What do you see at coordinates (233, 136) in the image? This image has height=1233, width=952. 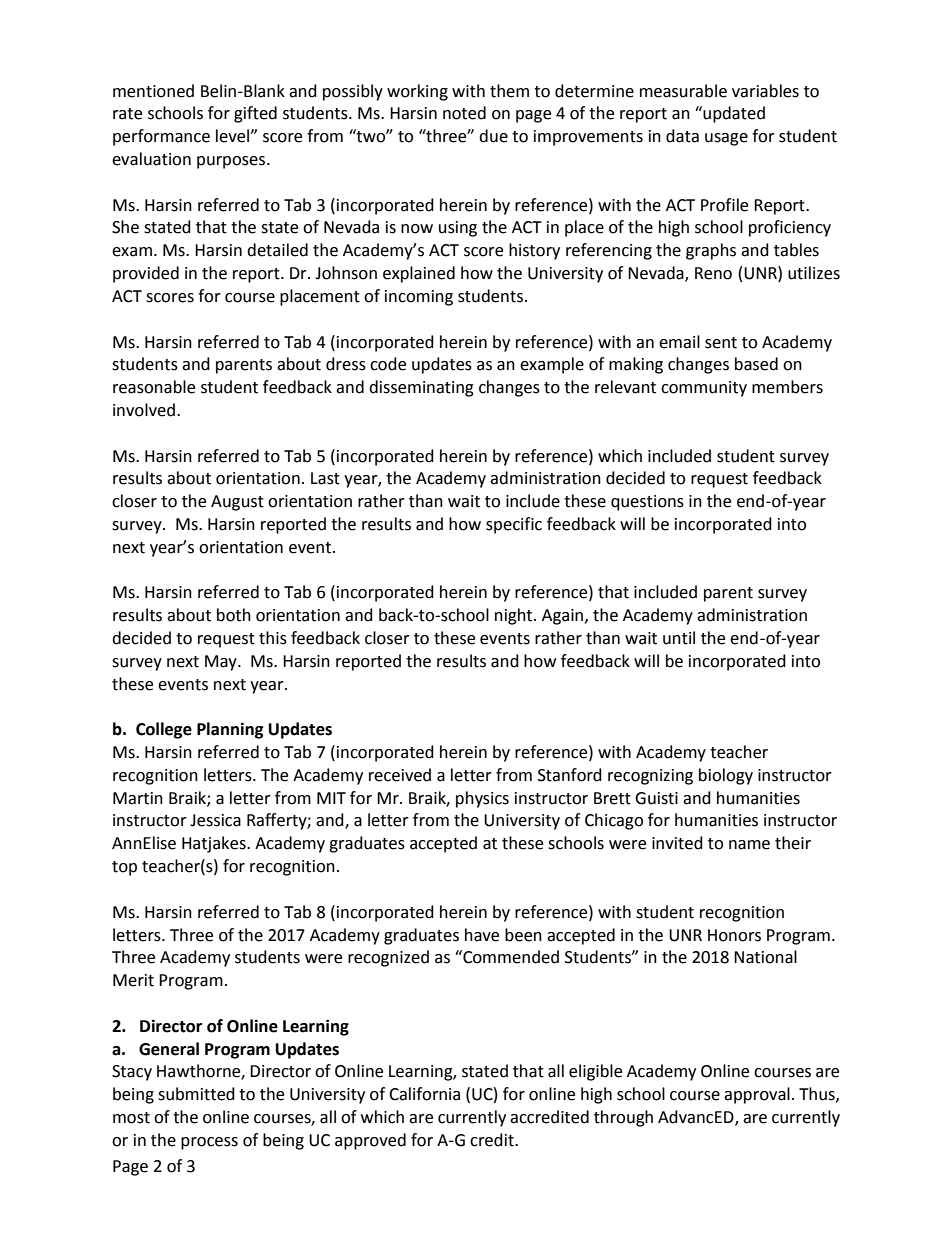 I see `level` at bounding box center [233, 136].
